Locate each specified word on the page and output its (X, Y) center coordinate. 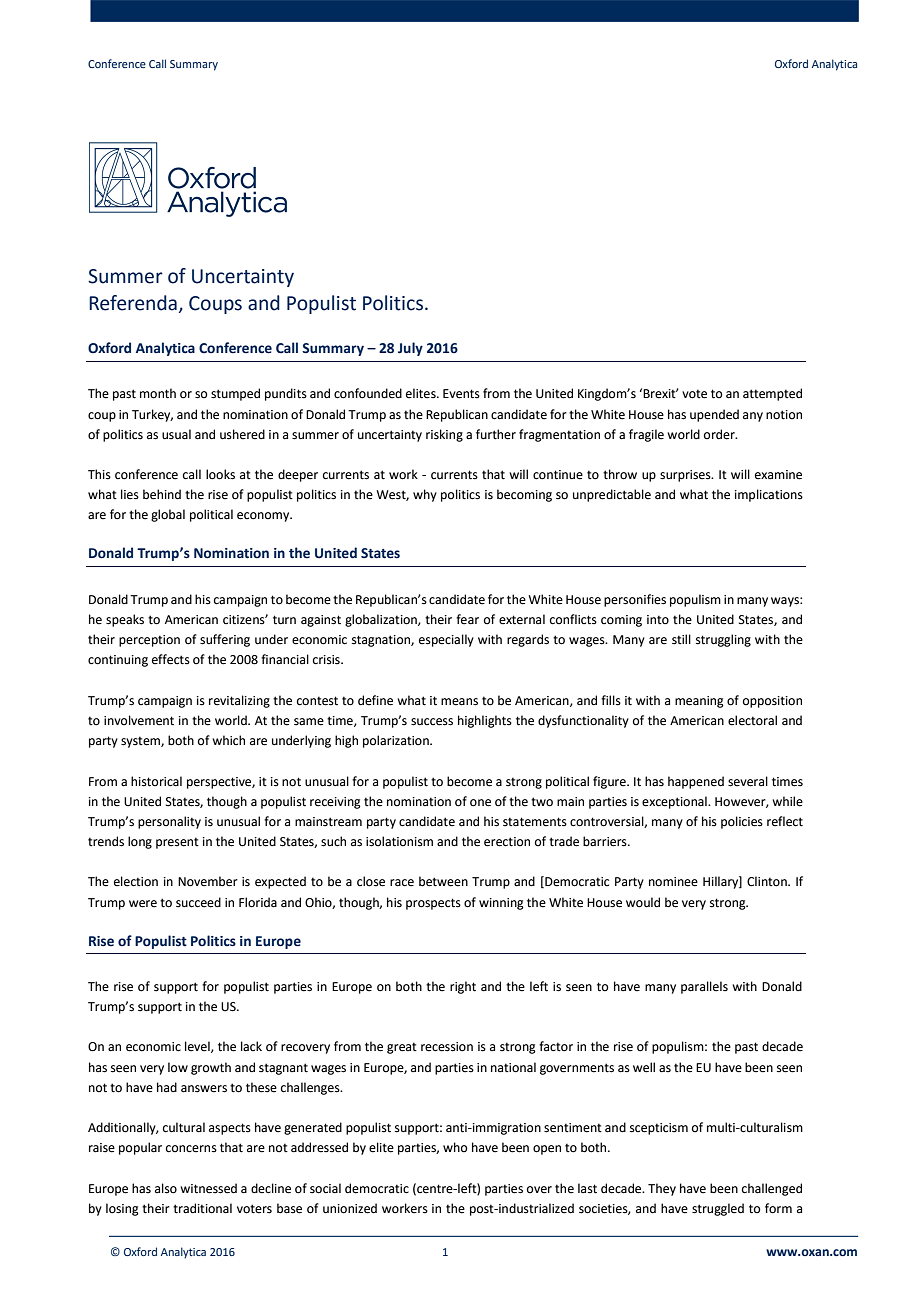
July (410, 349)
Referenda (133, 303)
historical (156, 781)
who (455, 1147)
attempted (772, 394)
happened (696, 782)
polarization (397, 741)
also (166, 1188)
